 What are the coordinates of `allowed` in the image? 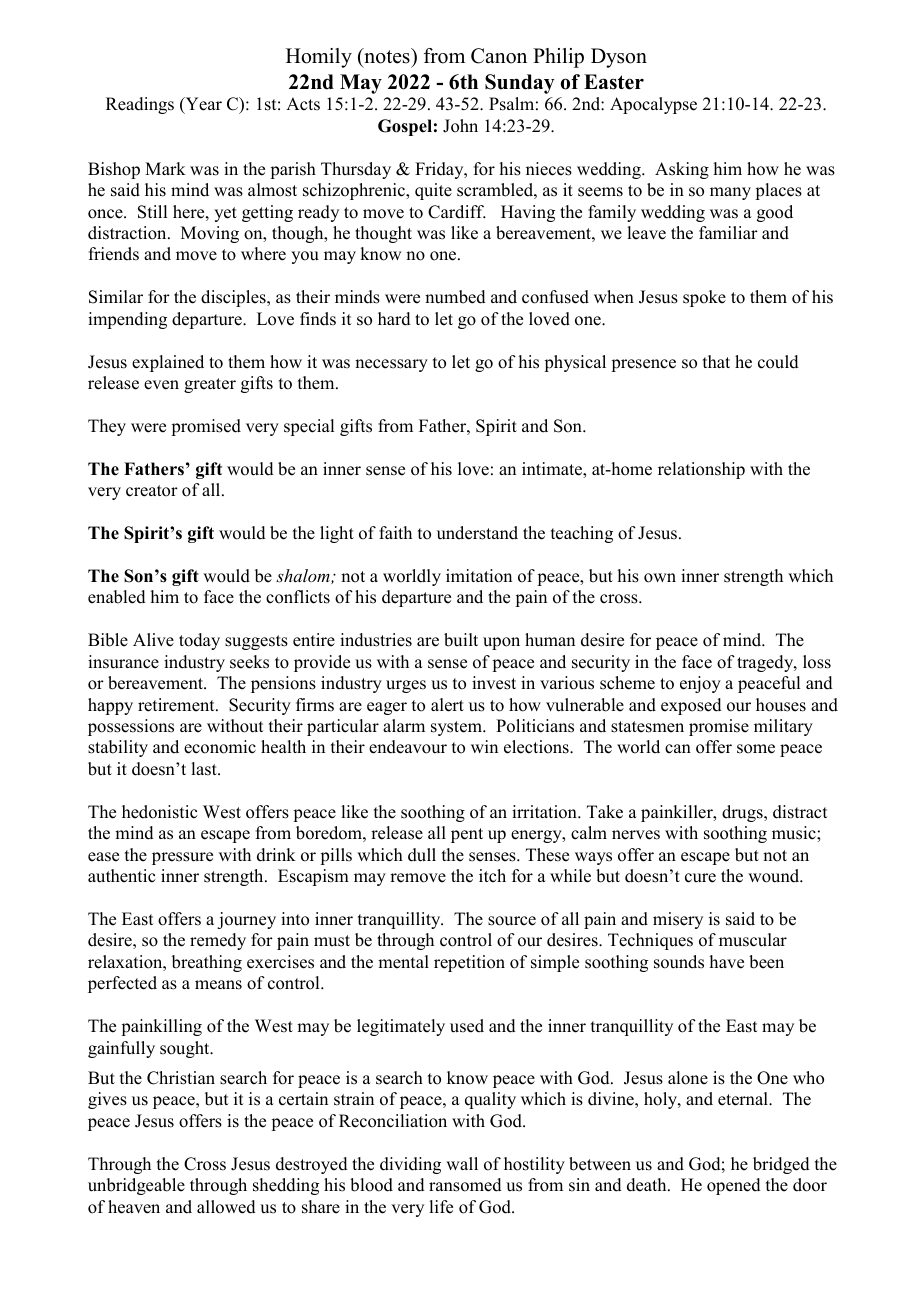 It's located at (226, 1207).
